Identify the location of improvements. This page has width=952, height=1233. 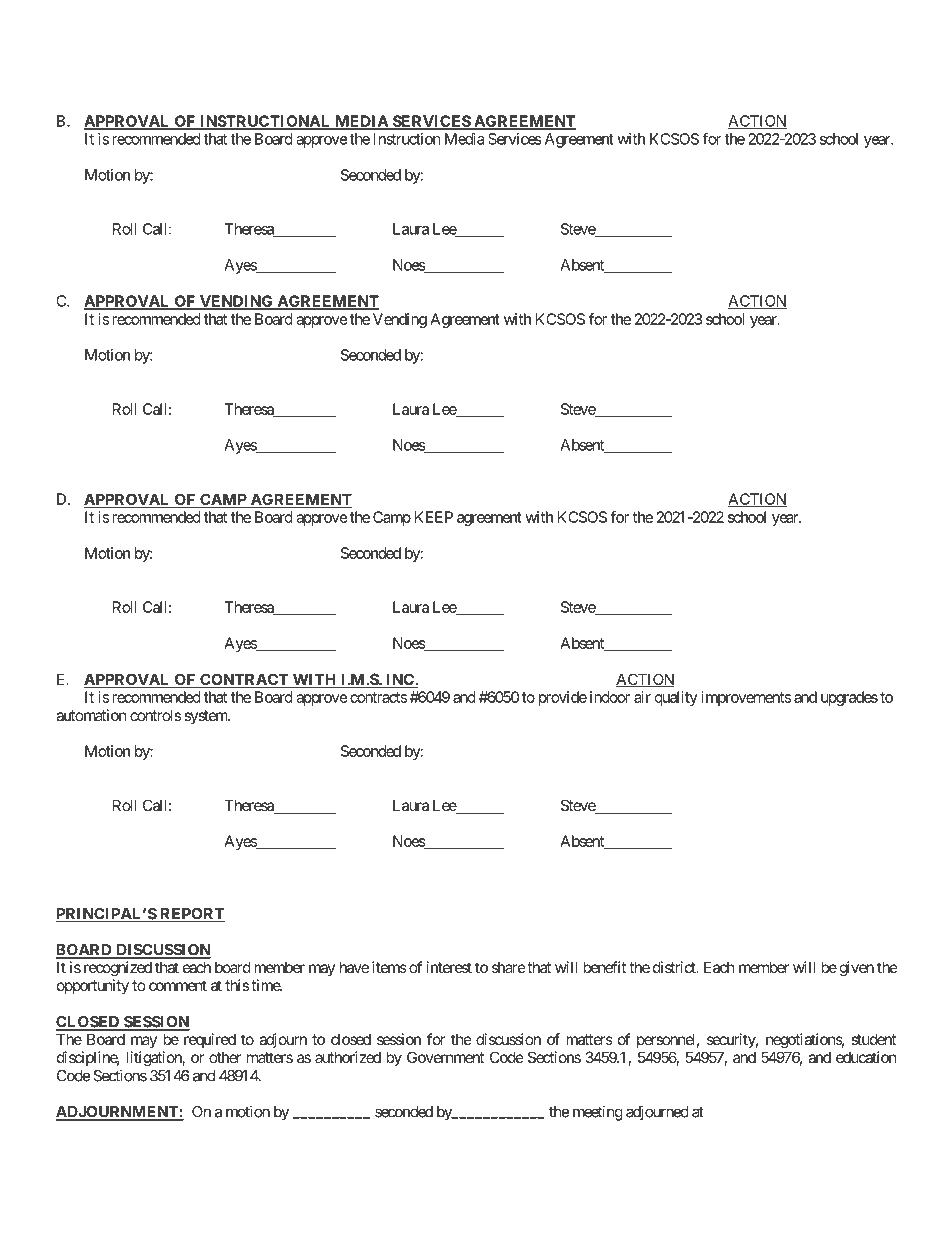
(746, 698).
